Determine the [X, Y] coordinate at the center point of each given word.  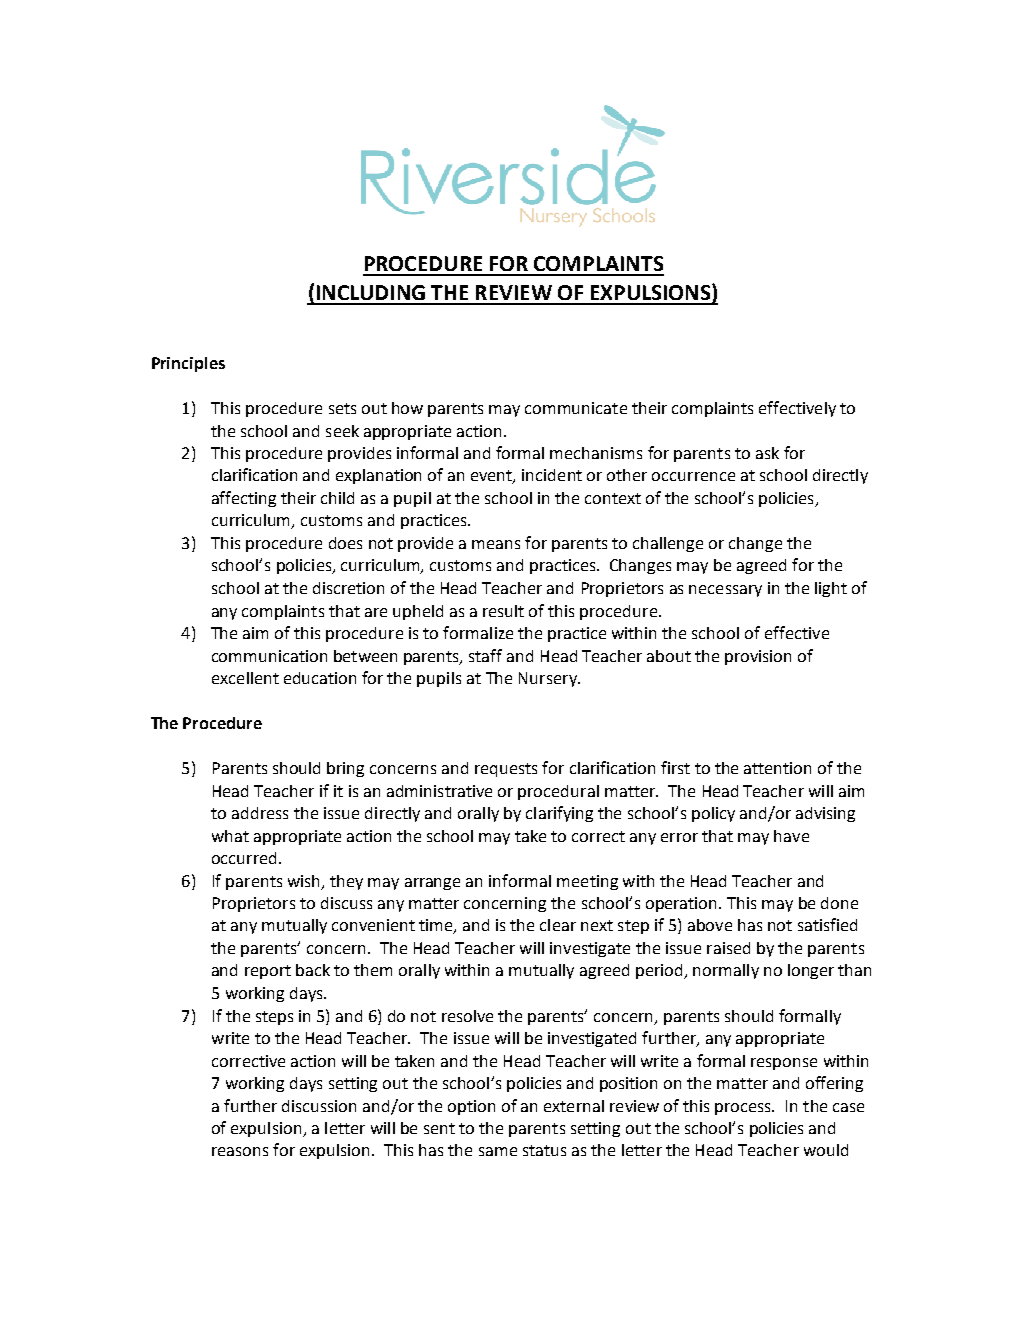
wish [305, 882]
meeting [587, 882]
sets [342, 408]
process [744, 1109]
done [839, 903]
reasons [240, 1151]
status [544, 1150]
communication [269, 656]
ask [767, 453]
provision [758, 657]
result [503, 611]
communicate [576, 408]
